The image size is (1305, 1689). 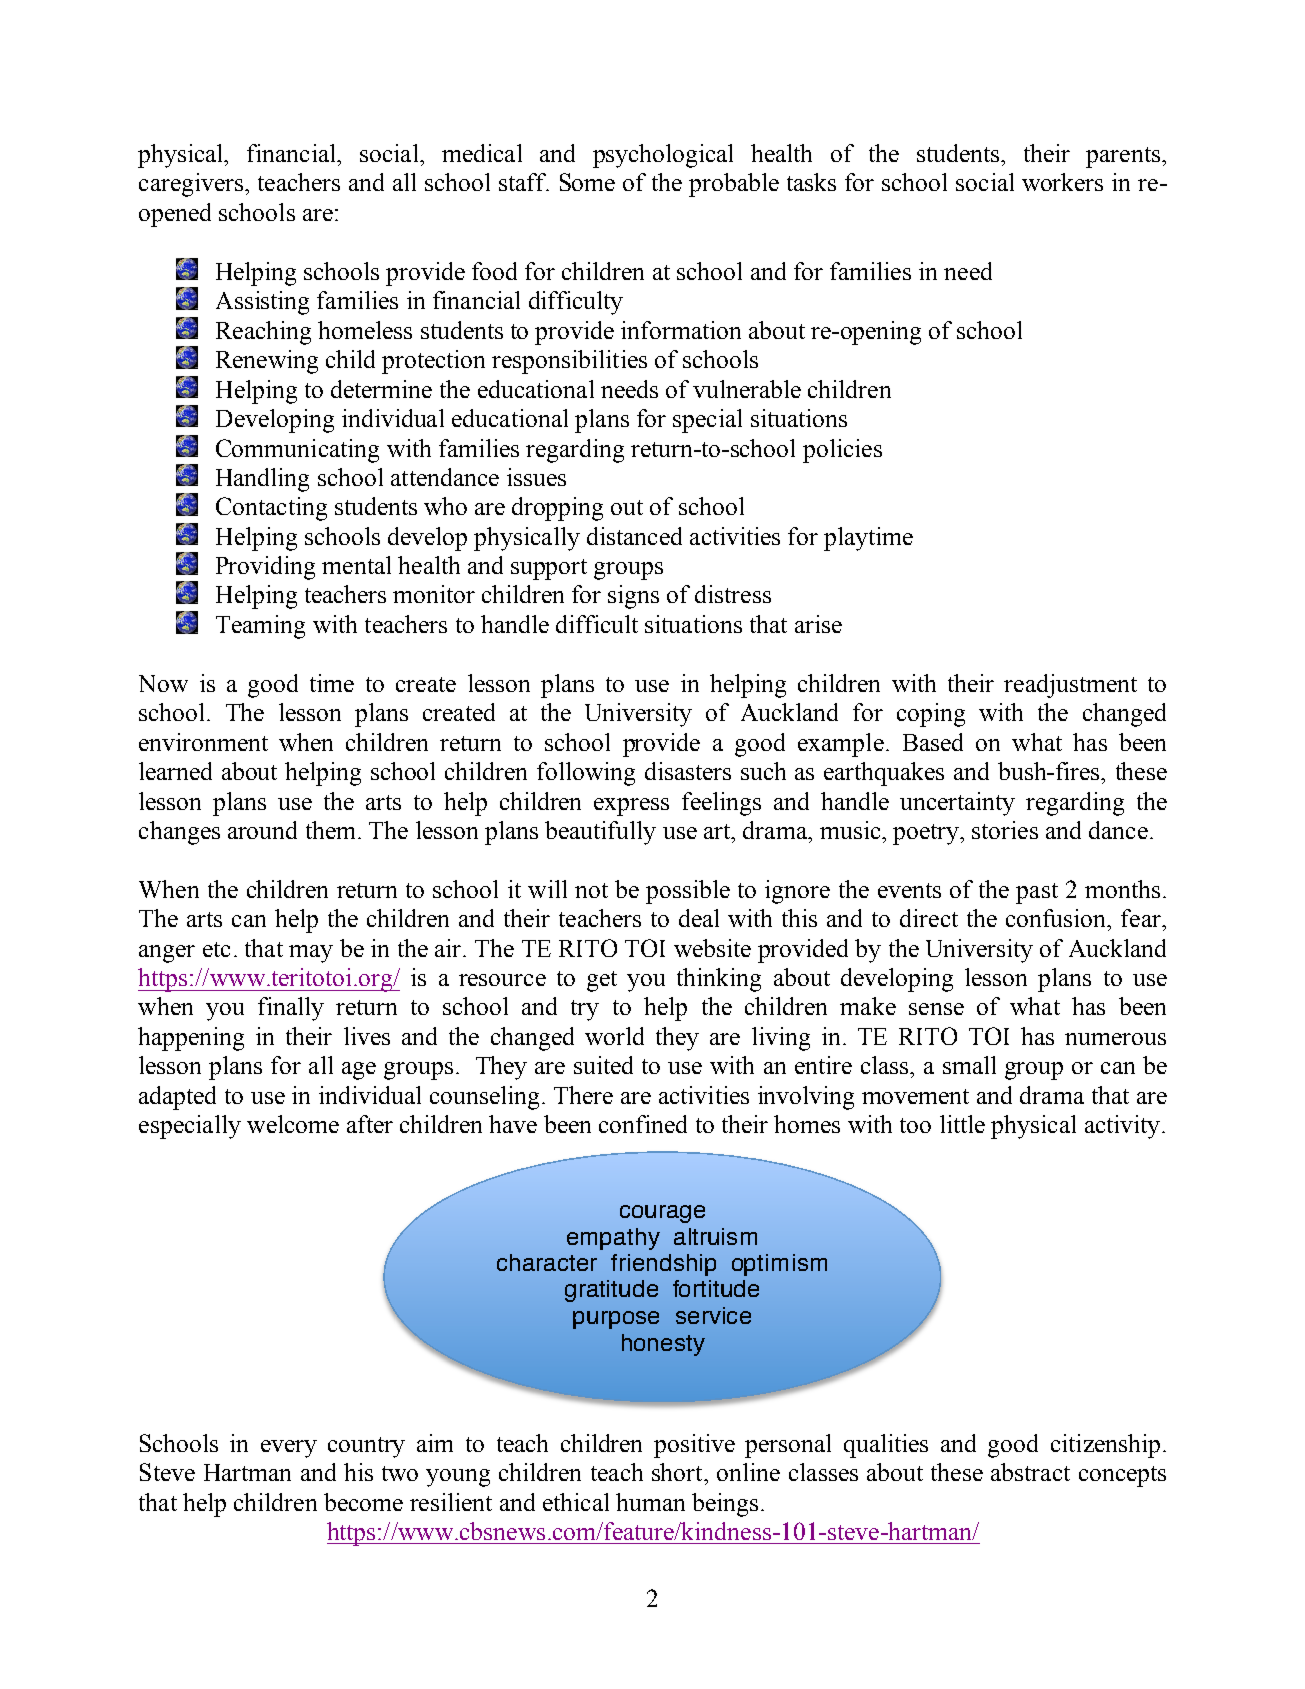 I want to click on welcome, so click(x=293, y=1124).
